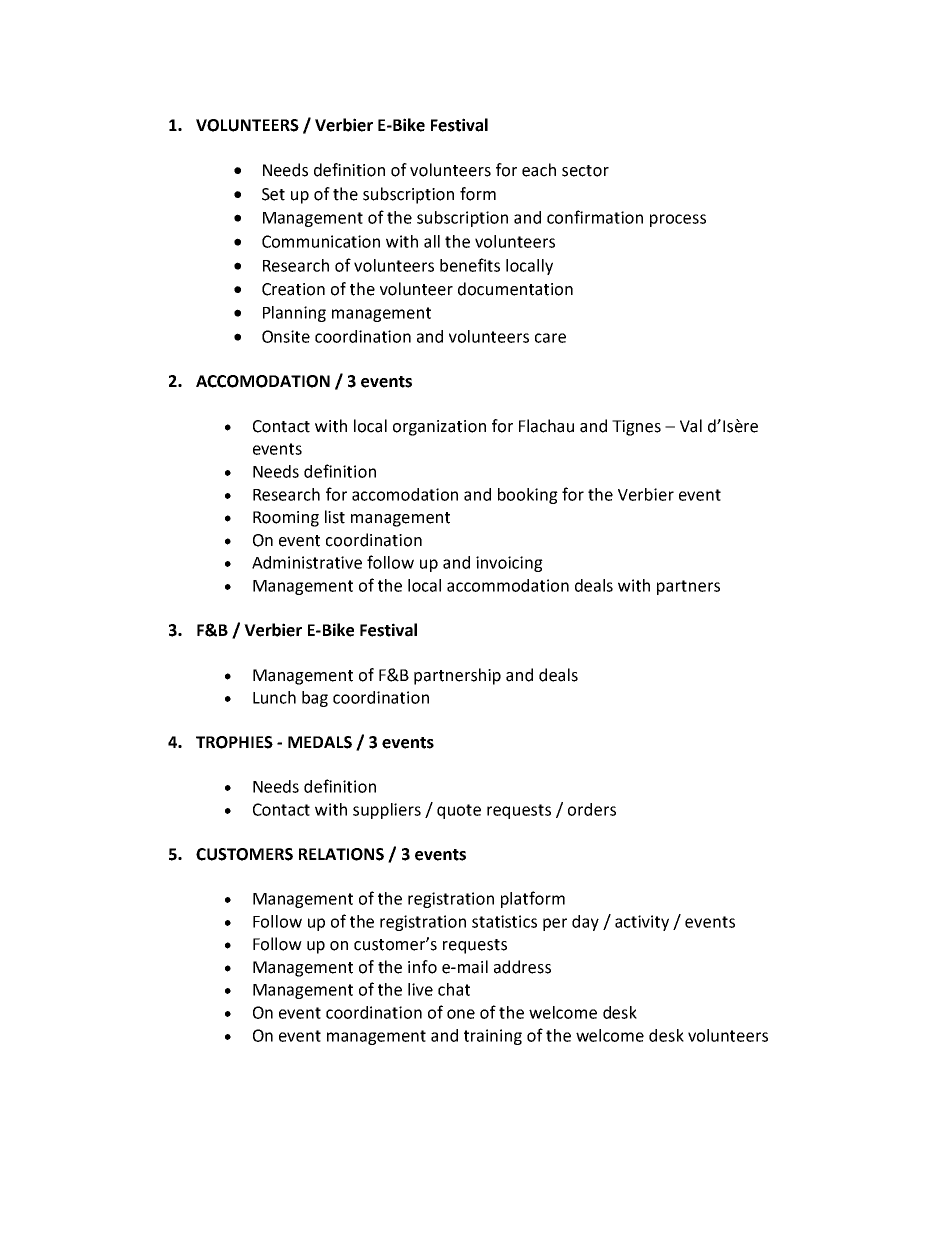 The image size is (952, 1233). I want to click on accommodation, so click(508, 585).
